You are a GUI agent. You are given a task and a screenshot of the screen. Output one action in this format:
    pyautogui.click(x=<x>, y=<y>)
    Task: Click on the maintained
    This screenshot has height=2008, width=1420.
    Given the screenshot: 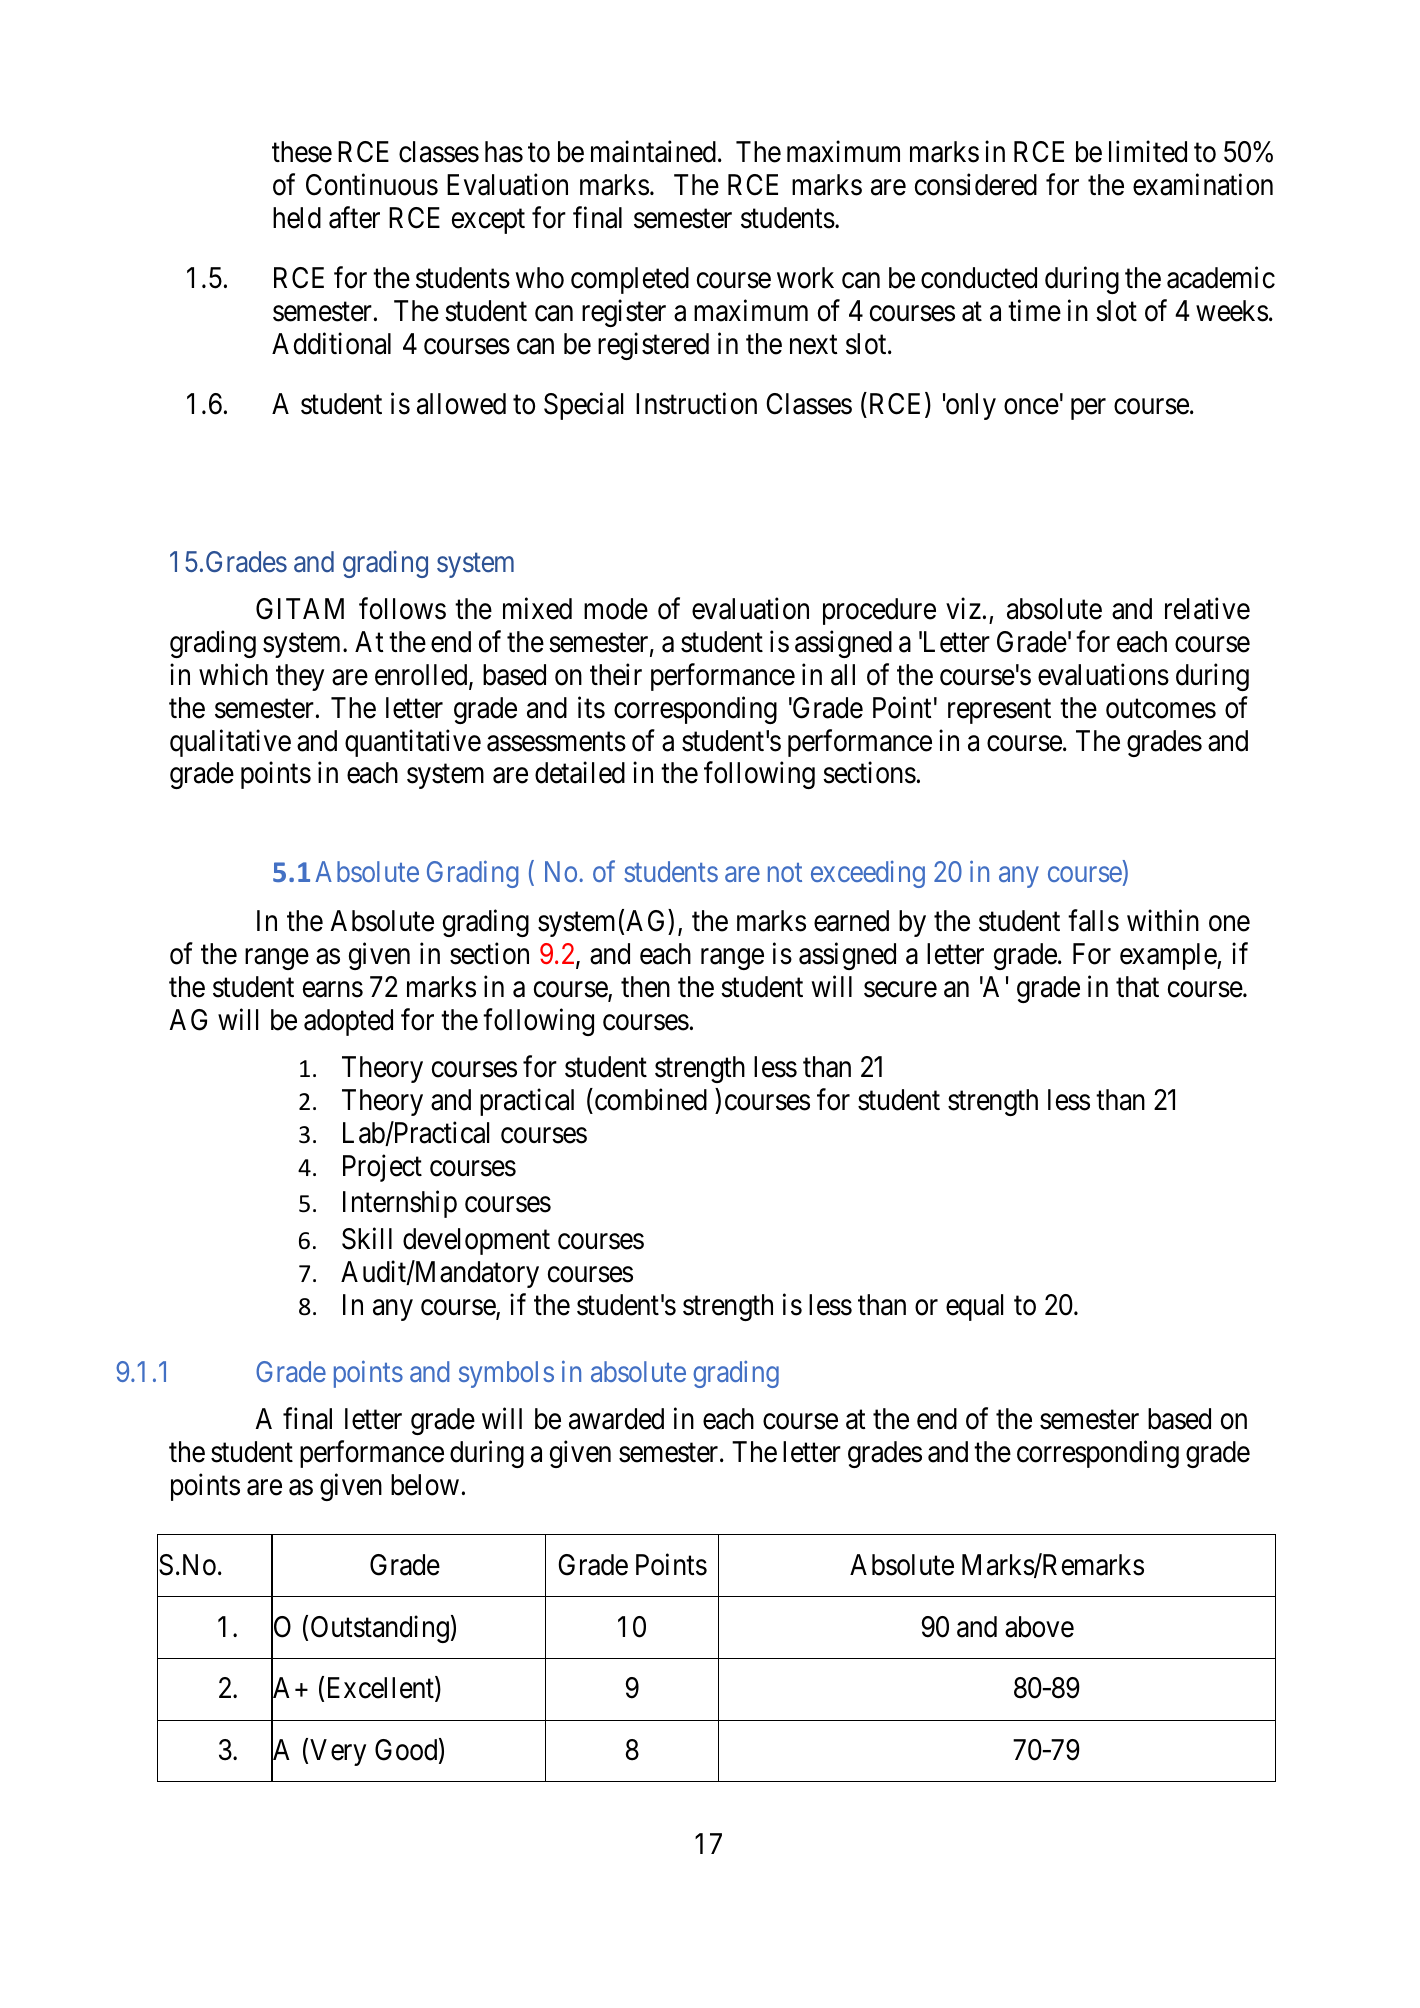 What is the action you would take?
    pyautogui.click(x=653, y=152)
